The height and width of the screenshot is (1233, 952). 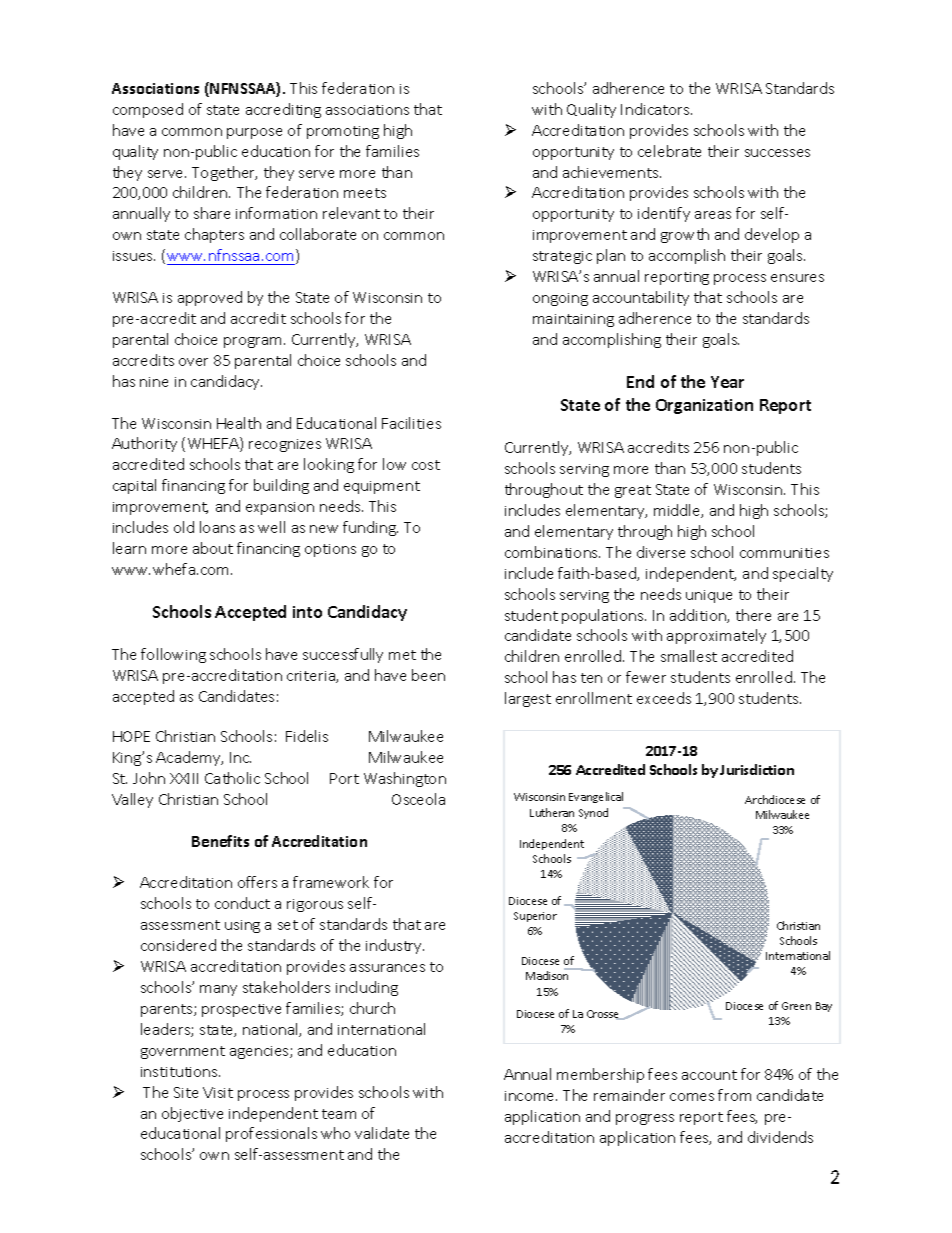 I want to click on from, so click(x=734, y=1095).
